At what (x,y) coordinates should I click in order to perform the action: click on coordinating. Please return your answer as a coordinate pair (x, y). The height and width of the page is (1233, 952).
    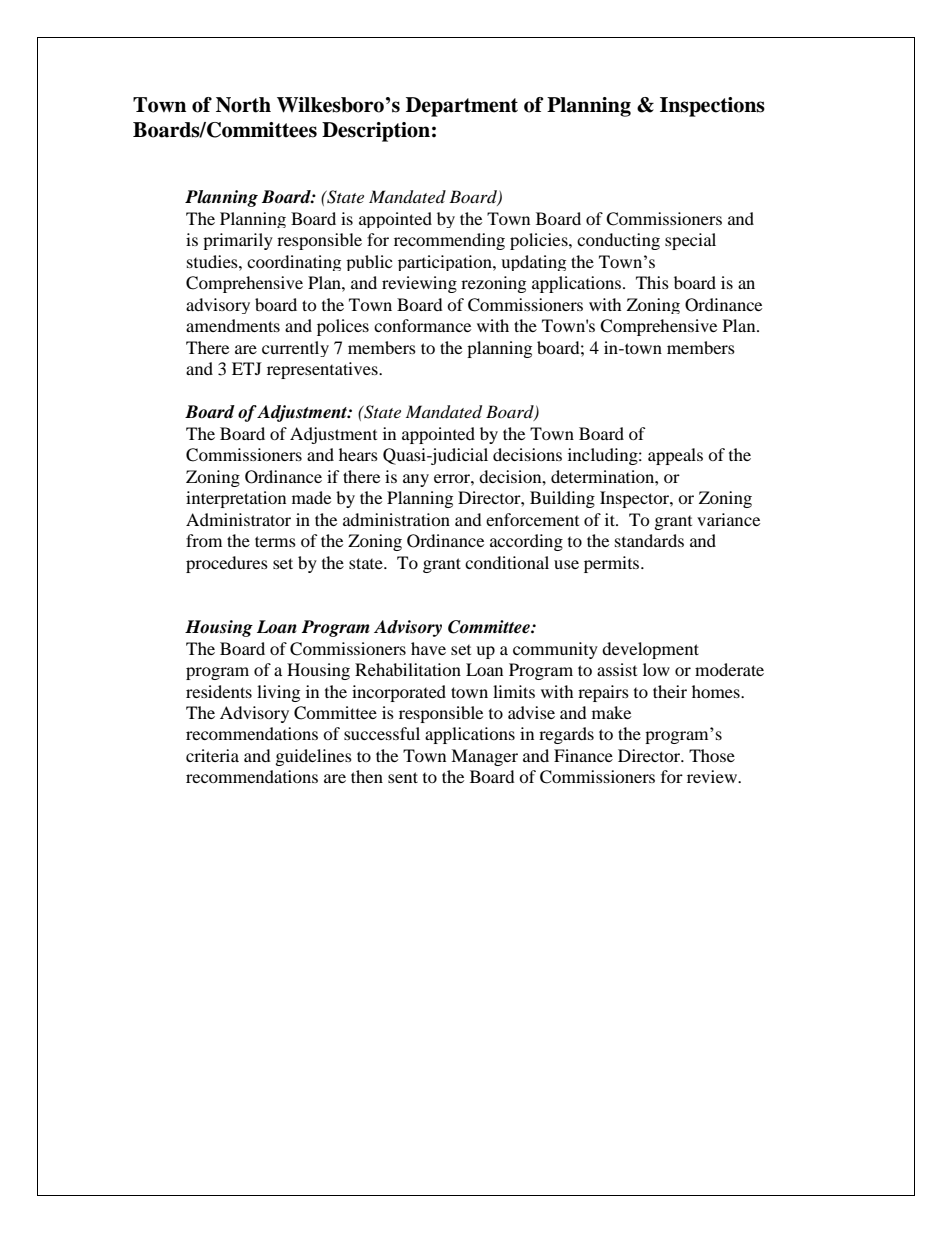
    Looking at the image, I should click on (294, 263).
